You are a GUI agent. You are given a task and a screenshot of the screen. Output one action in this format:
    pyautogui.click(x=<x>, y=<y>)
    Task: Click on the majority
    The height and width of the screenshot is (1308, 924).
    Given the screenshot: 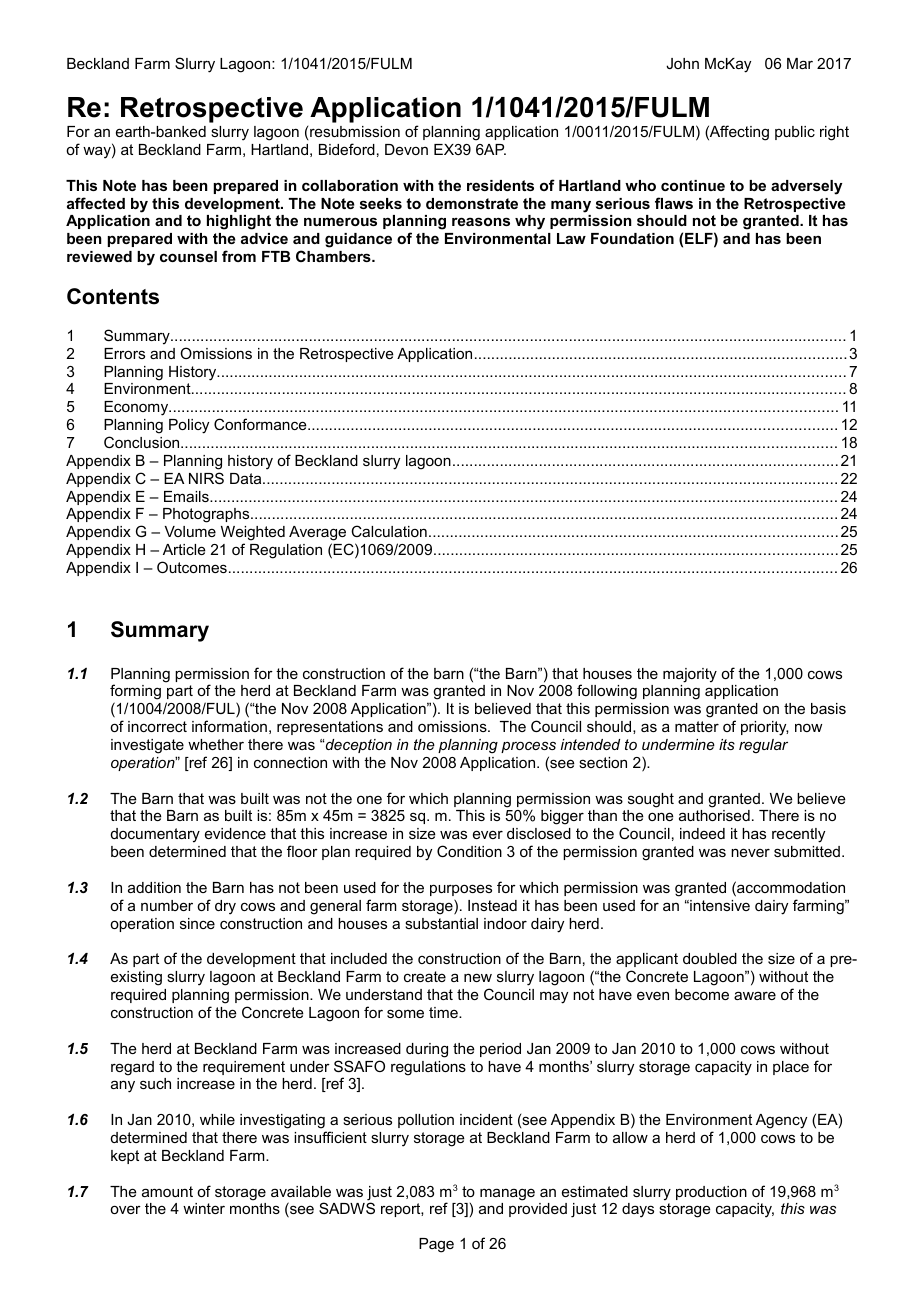 What is the action you would take?
    pyautogui.click(x=690, y=675)
